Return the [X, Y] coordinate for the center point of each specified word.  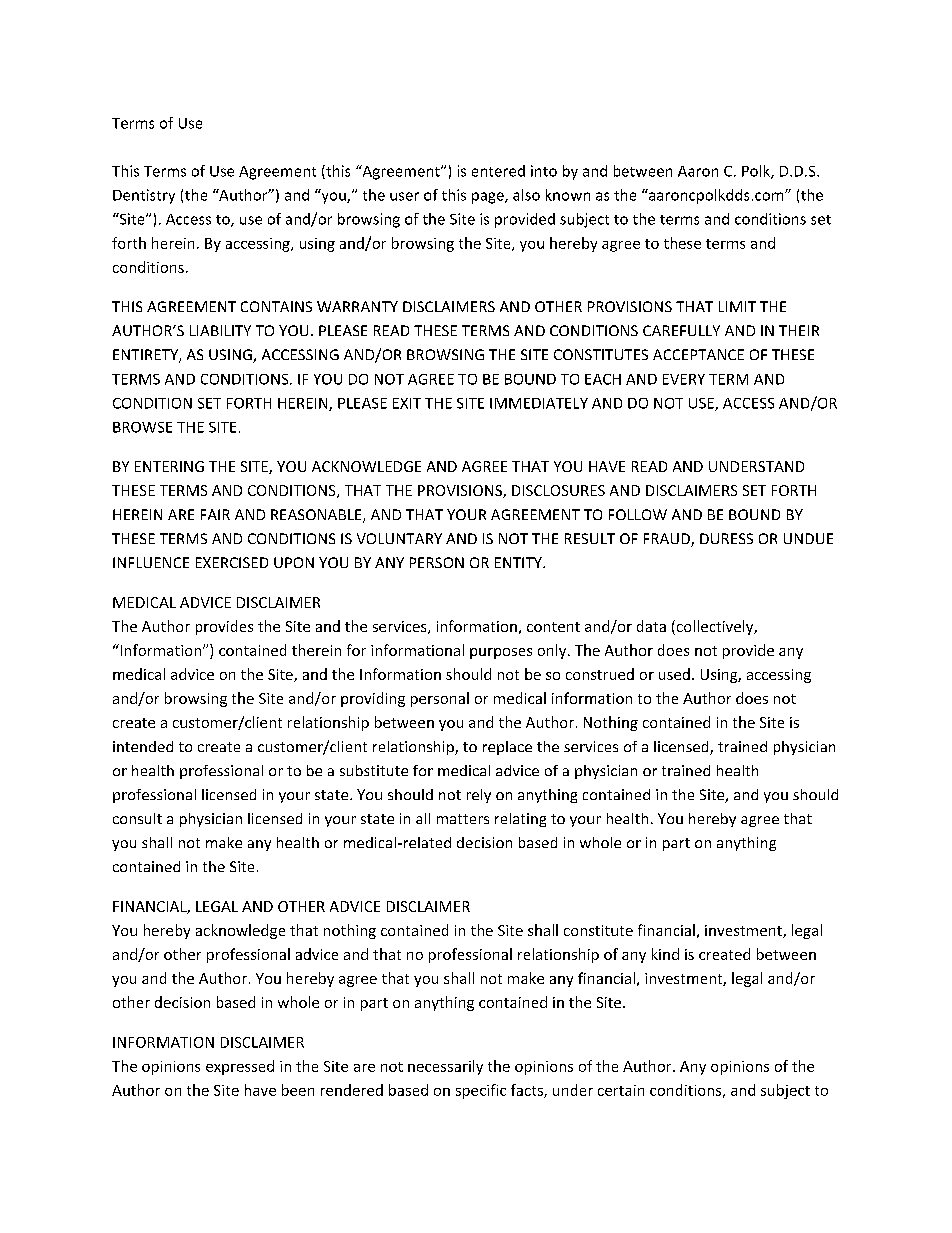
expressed [240, 1067]
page [489, 198]
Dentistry [144, 196]
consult [137, 818]
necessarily [445, 1067]
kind [665, 954]
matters [463, 819]
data [651, 626]
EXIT [407, 403]
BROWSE [142, 427]
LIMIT [737, 306]
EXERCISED [232, 562]
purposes [501, 653]
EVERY [684, 379]
